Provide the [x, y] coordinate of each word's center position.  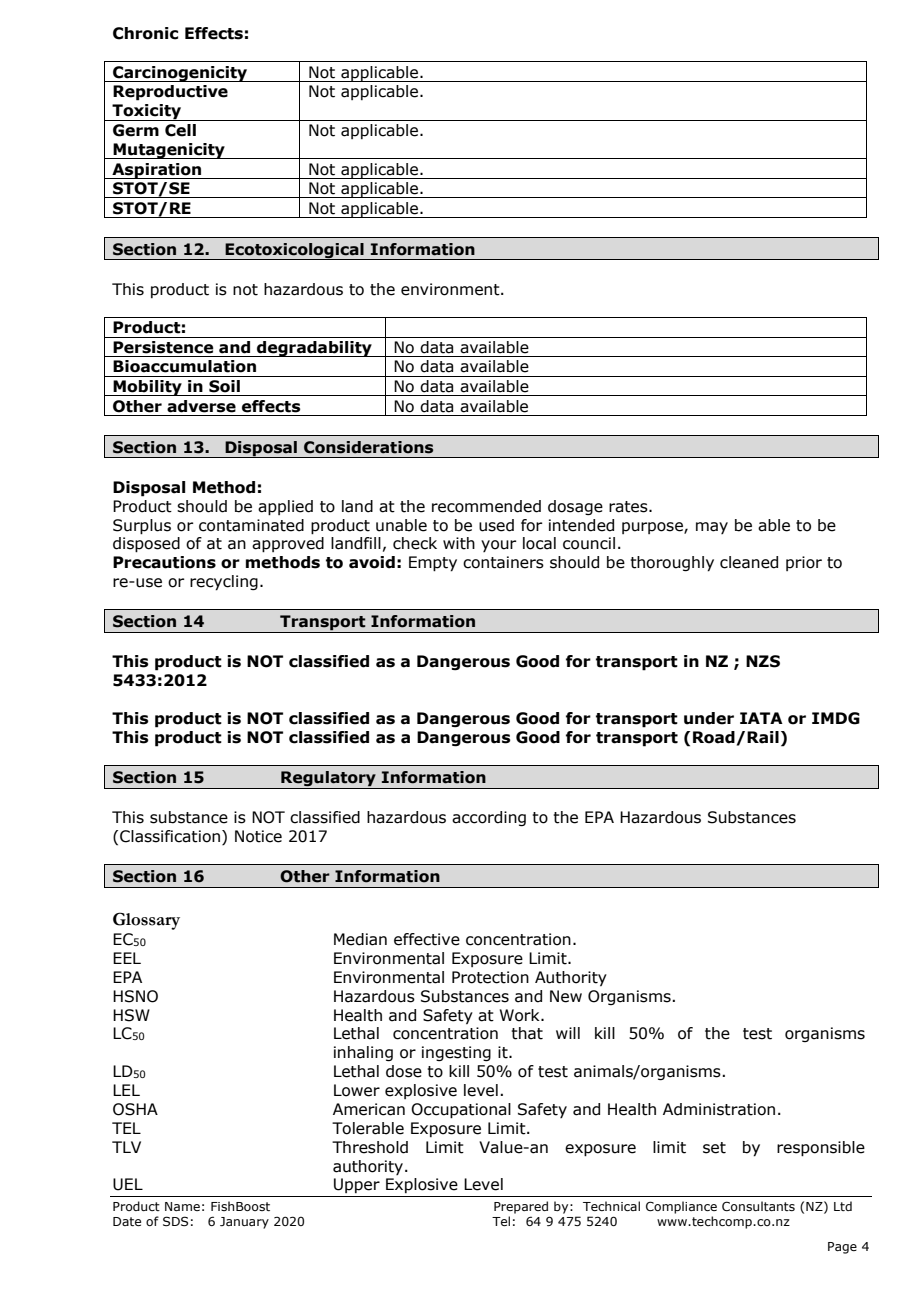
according [489, 818]
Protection [490, 977]
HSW [131, 1015]
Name [182, 1206]
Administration [719, 1109]
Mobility [148, 388]
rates [629, 507]
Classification [170, 836]
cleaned [749, 562]
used [496, 525]
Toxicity [147, 112]
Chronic [145, 33]
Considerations [368, 447]
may [712, 528]
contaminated [251, 525]
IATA [761, 718]
